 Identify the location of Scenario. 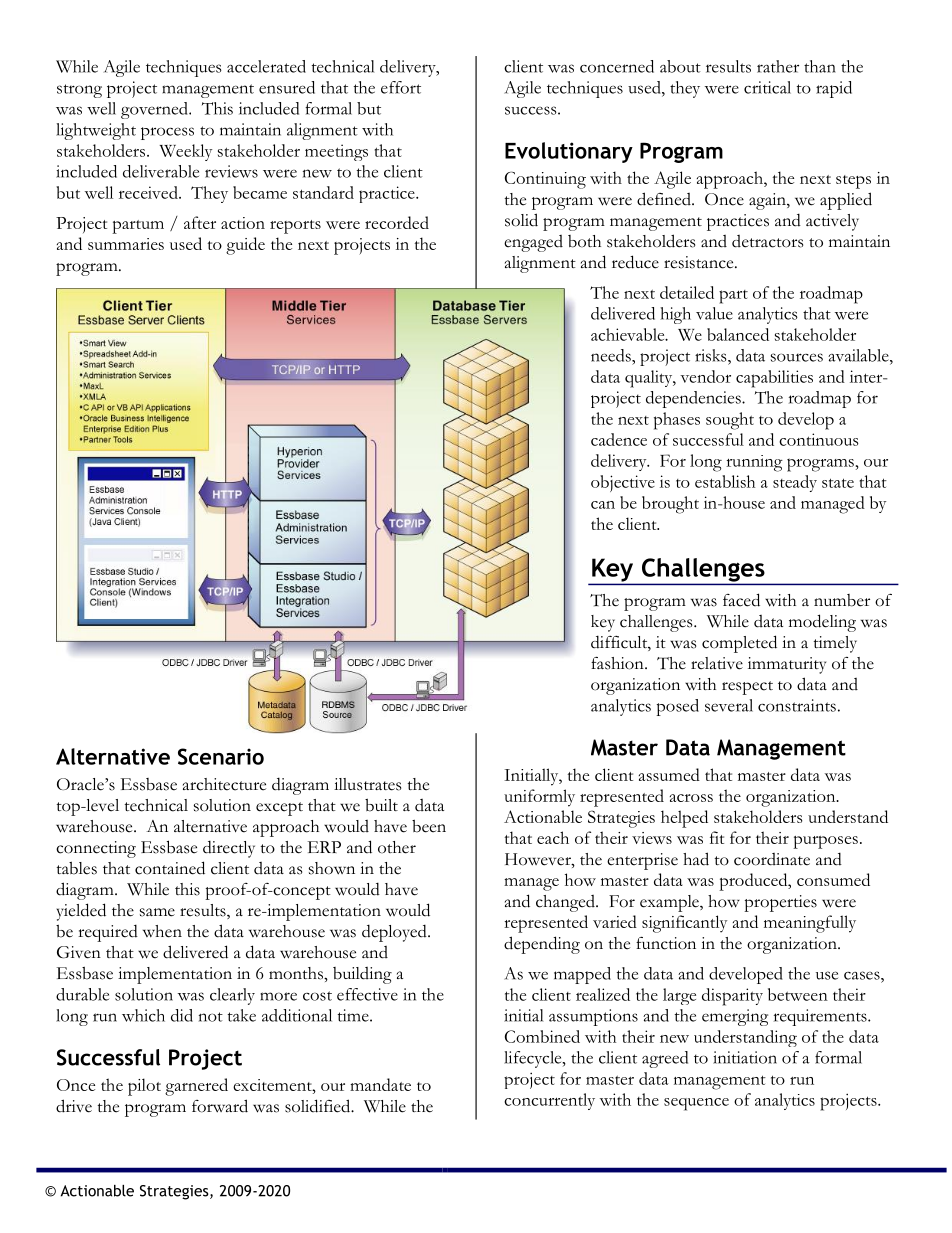
(221, 756).
